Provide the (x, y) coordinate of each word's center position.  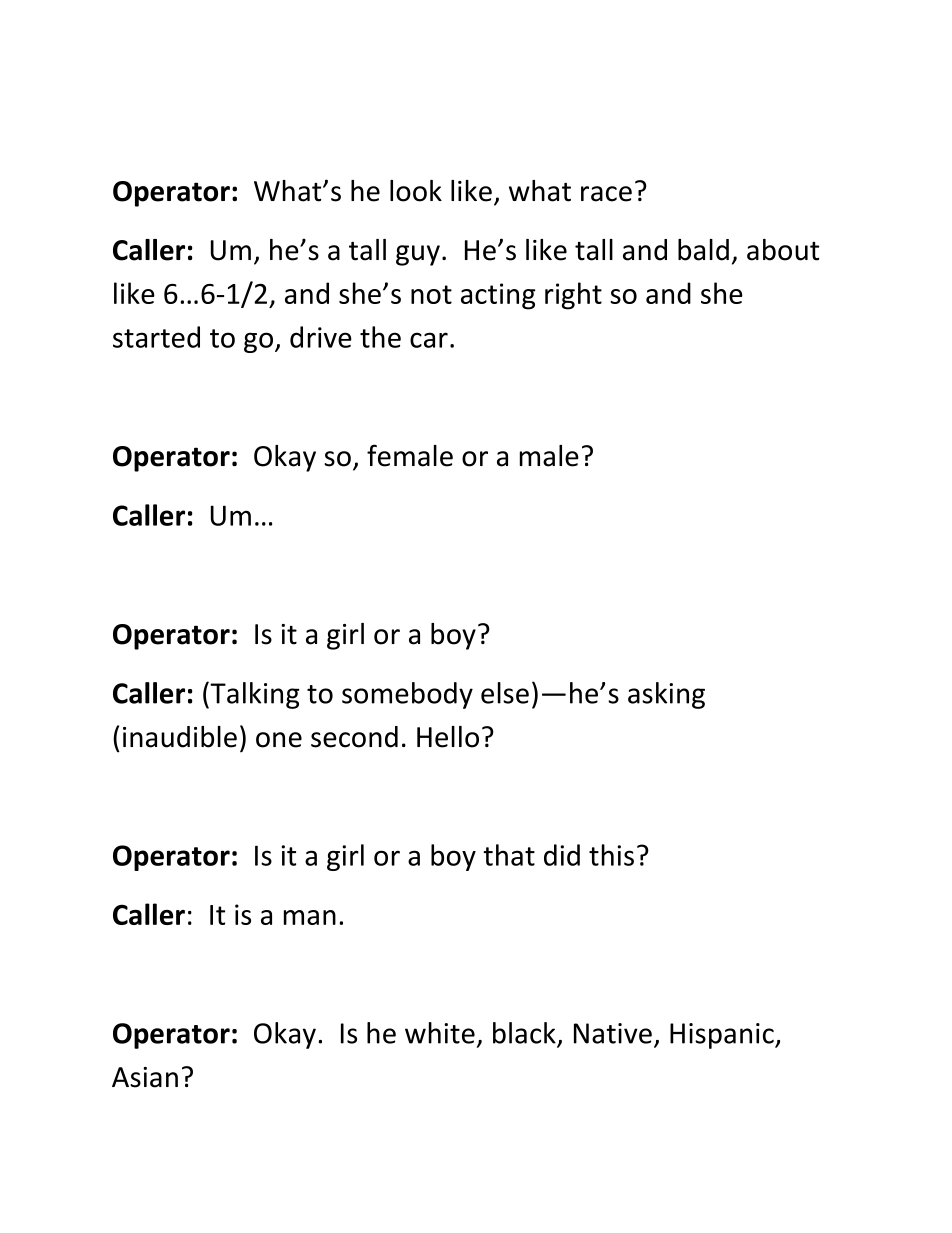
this (611, 855)
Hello (448, 737)
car (429, 340)
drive (321, 337)
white (440, 1033)
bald (703, 250)
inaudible (180, 737)
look (416, 191)
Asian (145, 1077)
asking (666, 695)
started (156, 337)
